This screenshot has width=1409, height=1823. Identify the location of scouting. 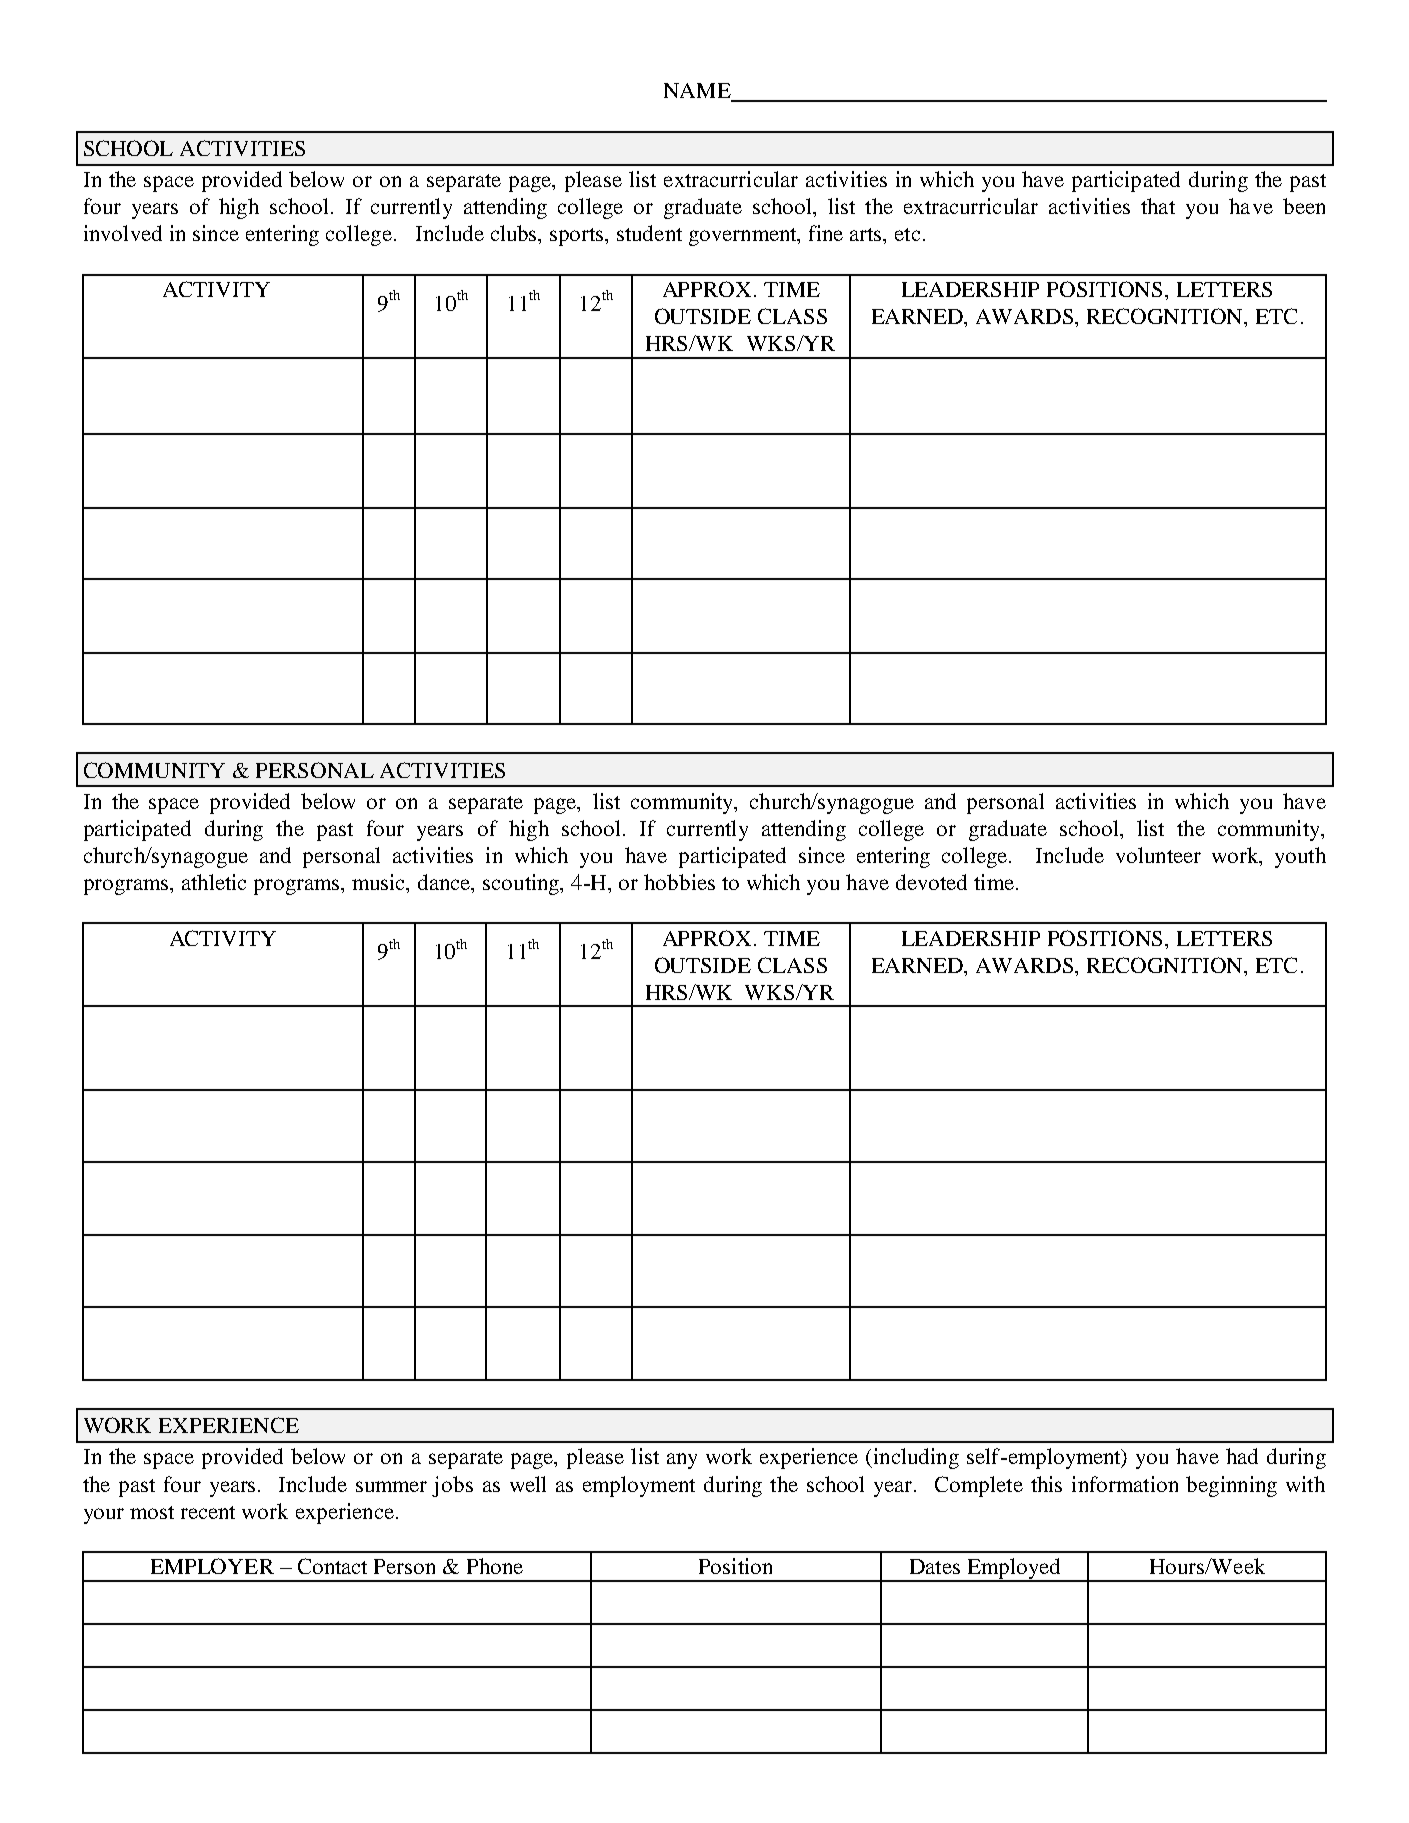
(522, 884).
